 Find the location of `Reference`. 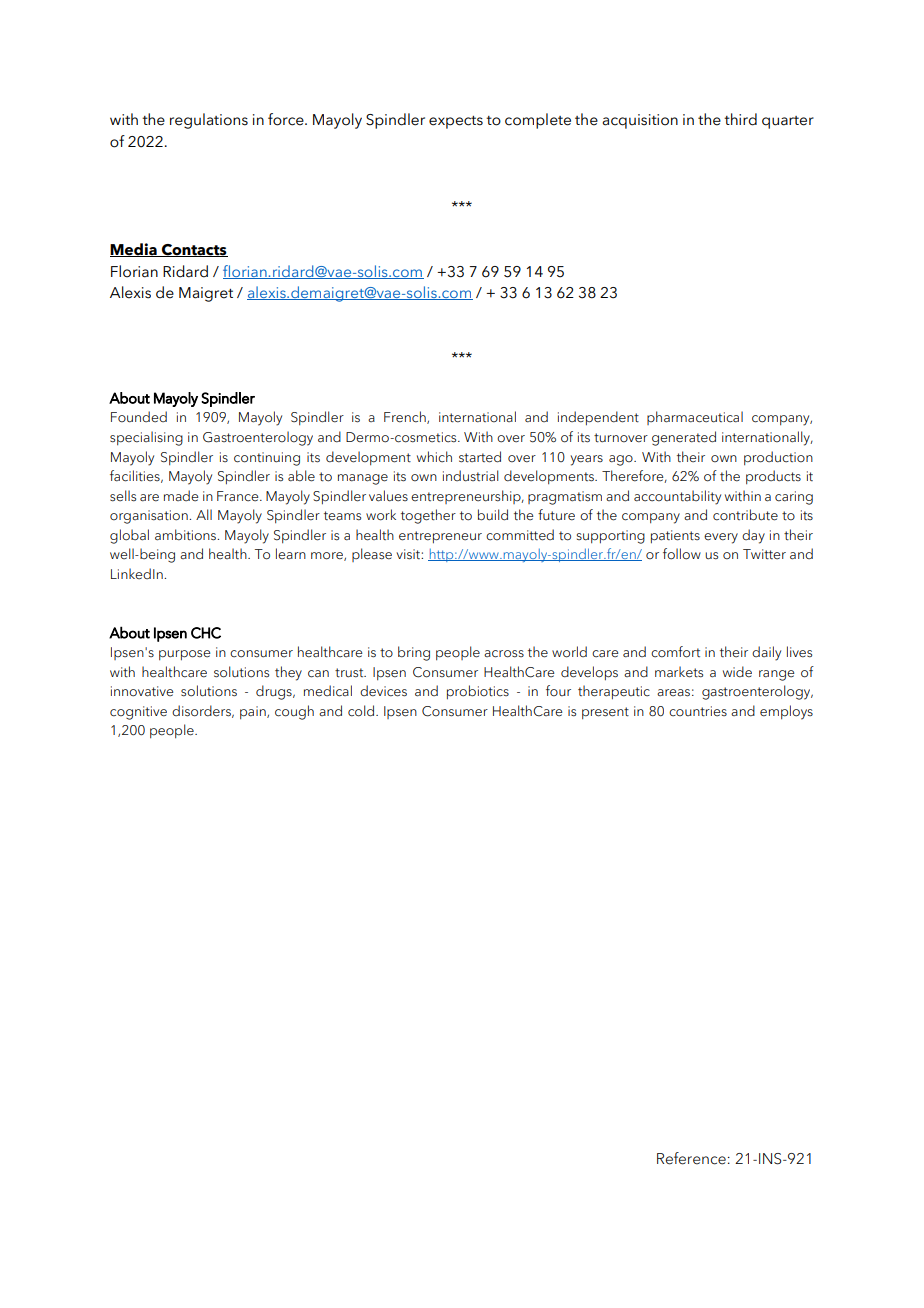

Reference is located at coordinates (691, 1158).
